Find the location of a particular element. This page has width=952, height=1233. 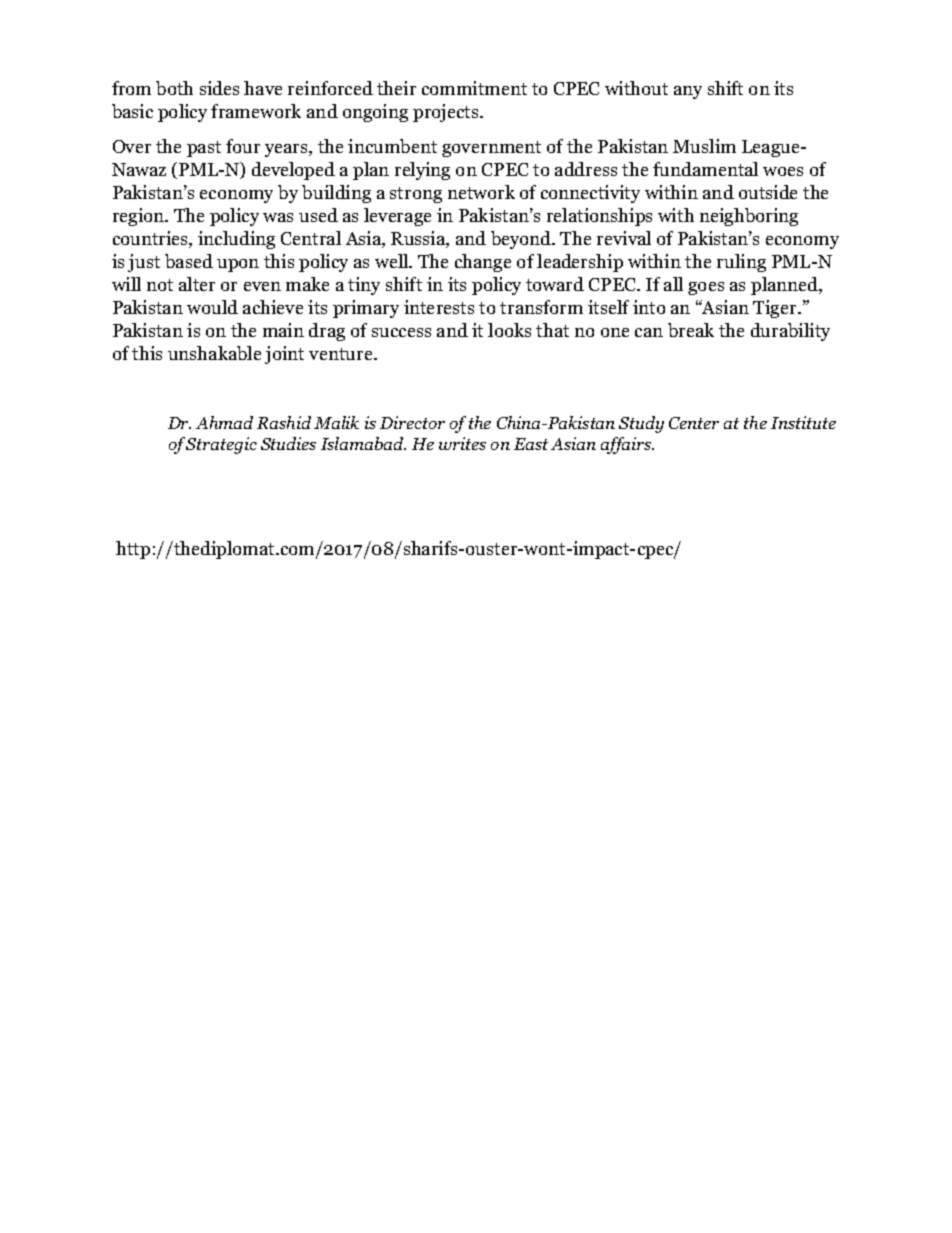

writes is located at coordinates (462, 443).
